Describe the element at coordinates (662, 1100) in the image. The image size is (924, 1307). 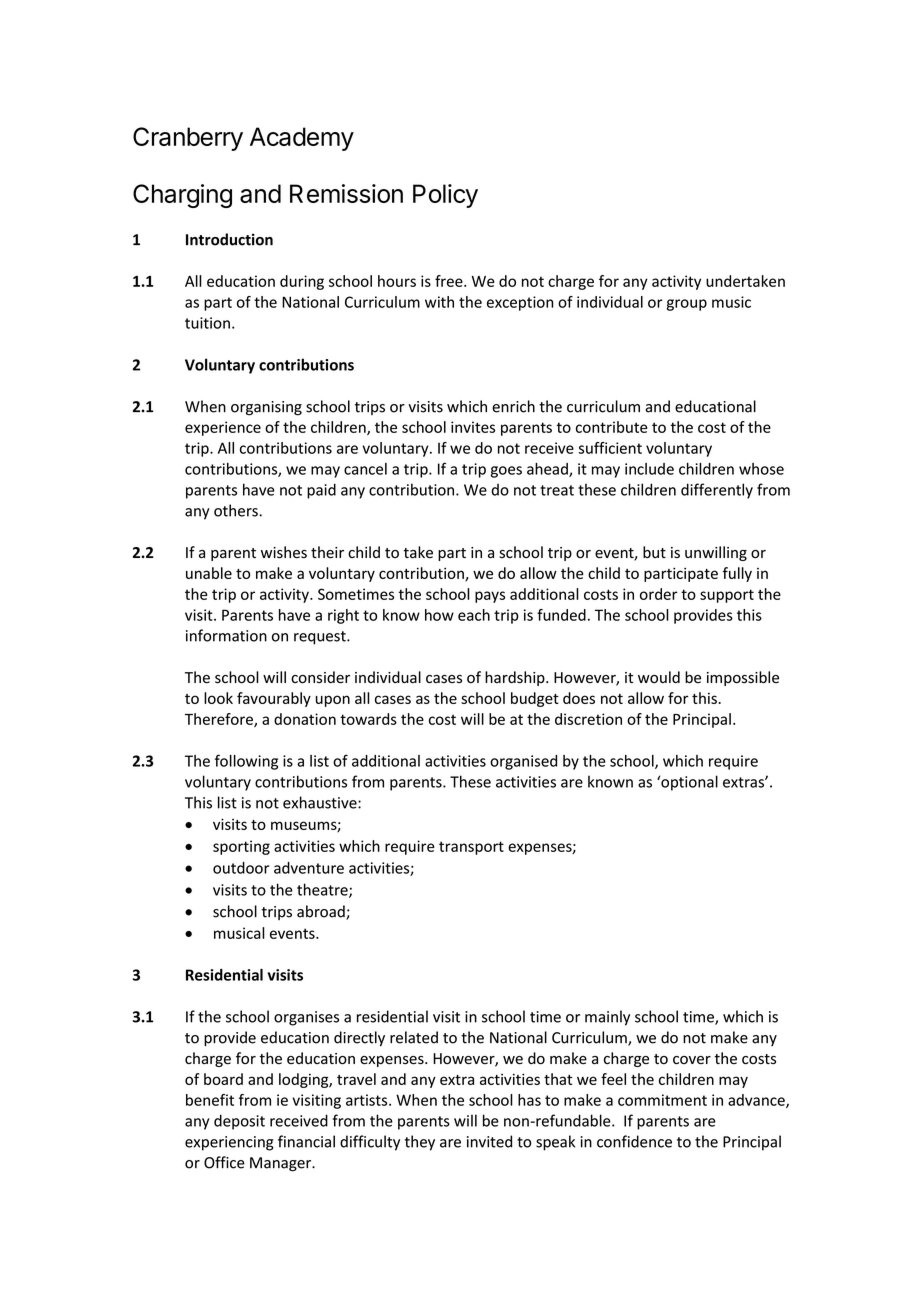
I see `commitment` at that location.
